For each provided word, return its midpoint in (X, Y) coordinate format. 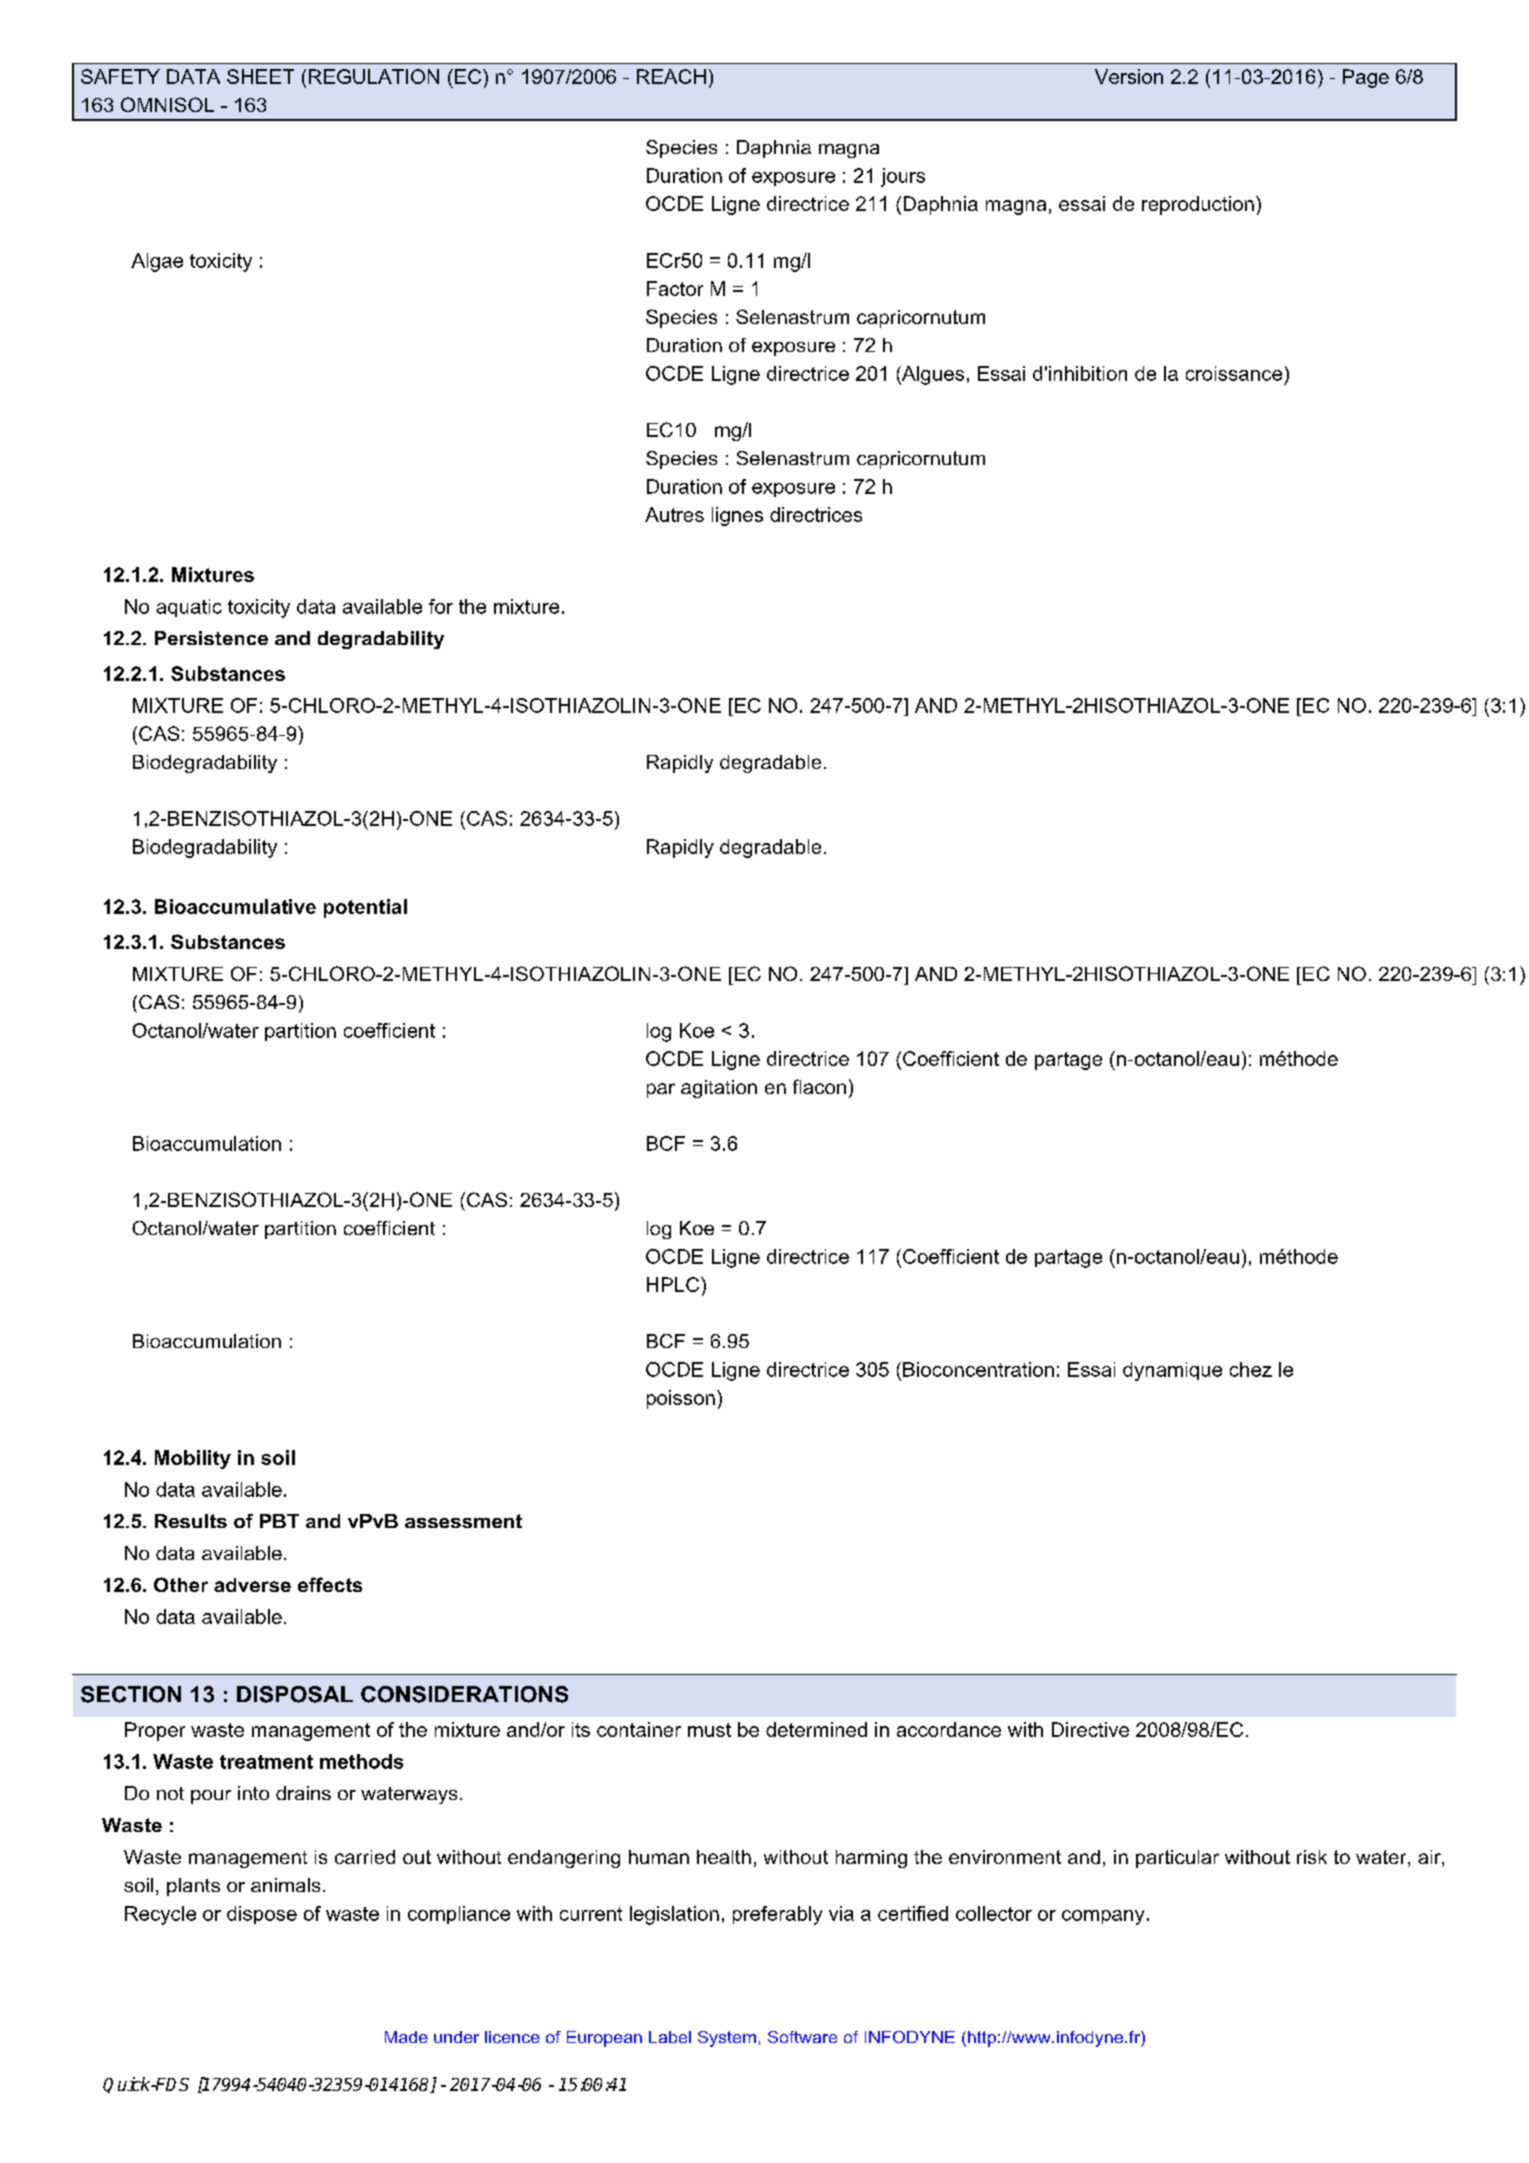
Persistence (211, 638)
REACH (671, 76)
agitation (719, 1089)
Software (802, 2037)
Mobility (193, 1459)
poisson (681, 1399)
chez (1251, 1369)
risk (1312, 1857)
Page (1366, 78)
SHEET (260, 76)
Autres (674, 514)
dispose (262, 1915)
